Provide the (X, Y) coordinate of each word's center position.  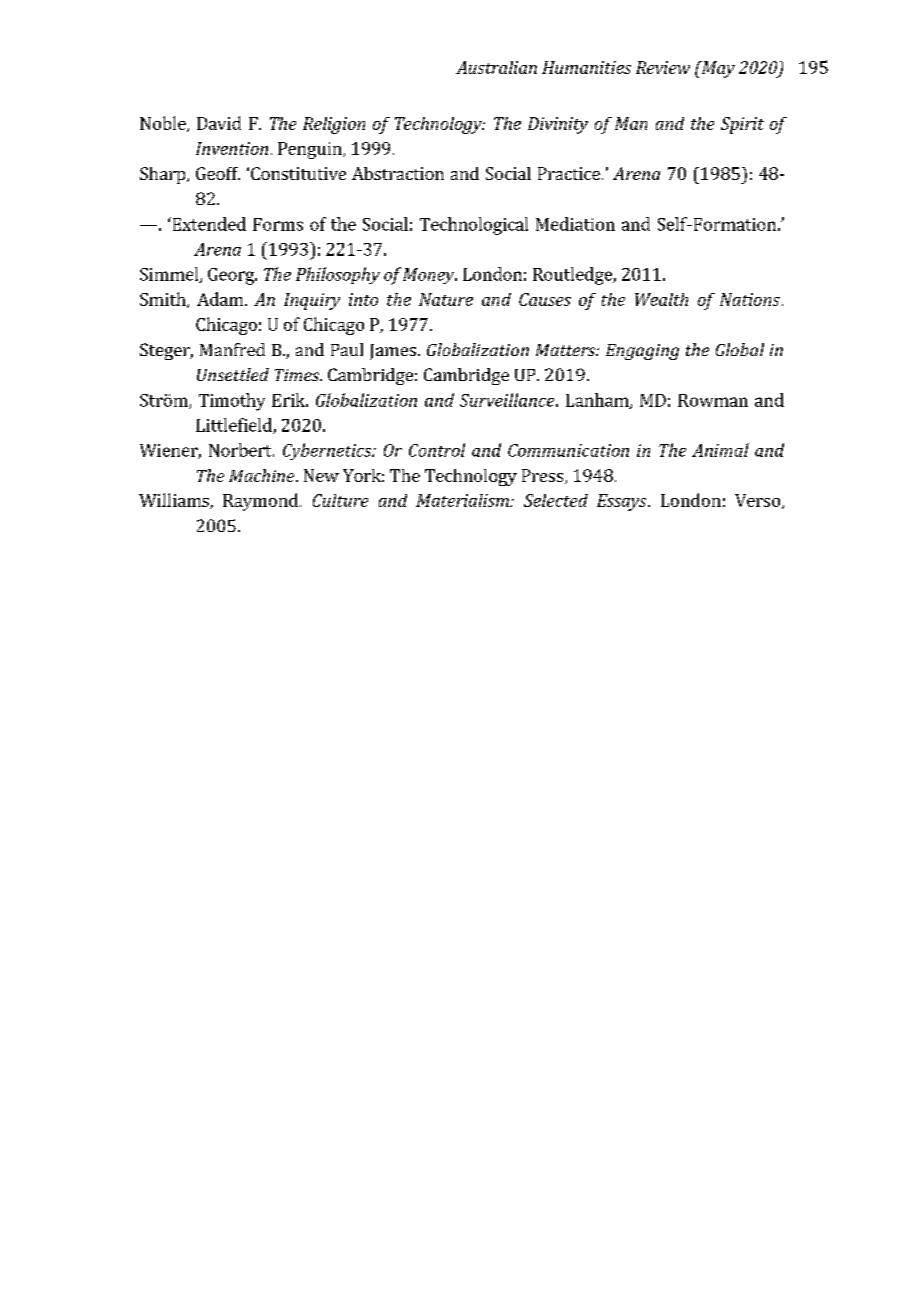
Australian (496, 67)
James (393, 352)
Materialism (463, 500)
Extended (208, 224)
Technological (474, 226)
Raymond (260, 502)
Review (663, 67)
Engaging (642, 352)
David (219, 123)
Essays (623, 502)
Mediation (575, 224)
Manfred (232, 349)
